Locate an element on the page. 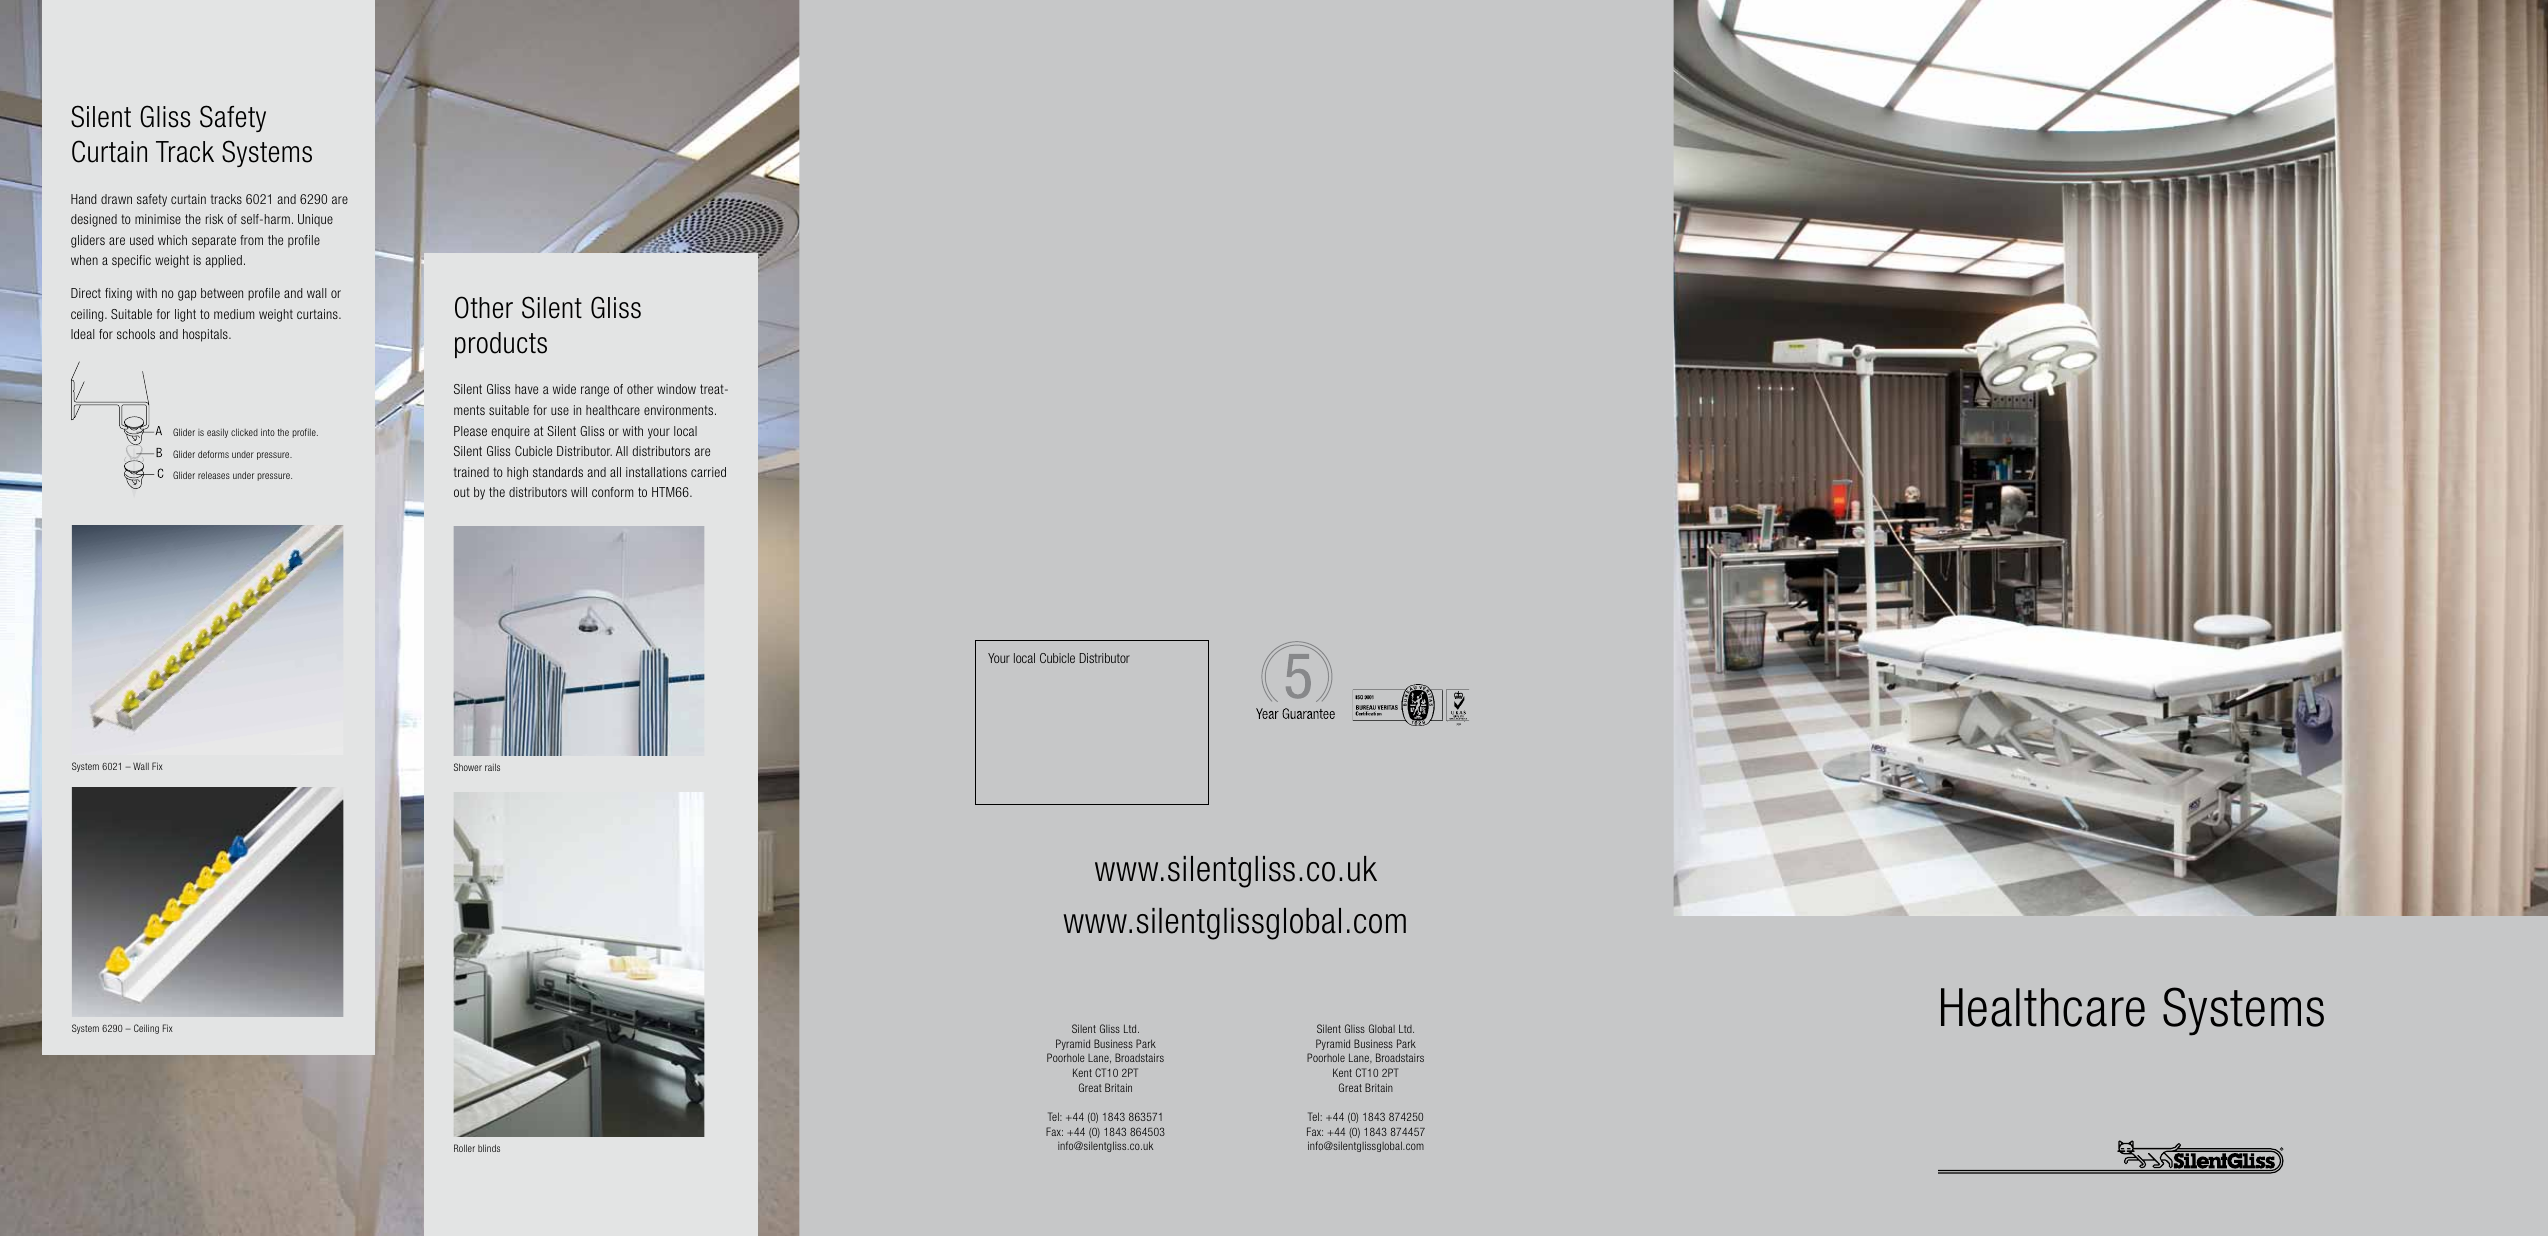  Please is located at coordinates (470, 431).
